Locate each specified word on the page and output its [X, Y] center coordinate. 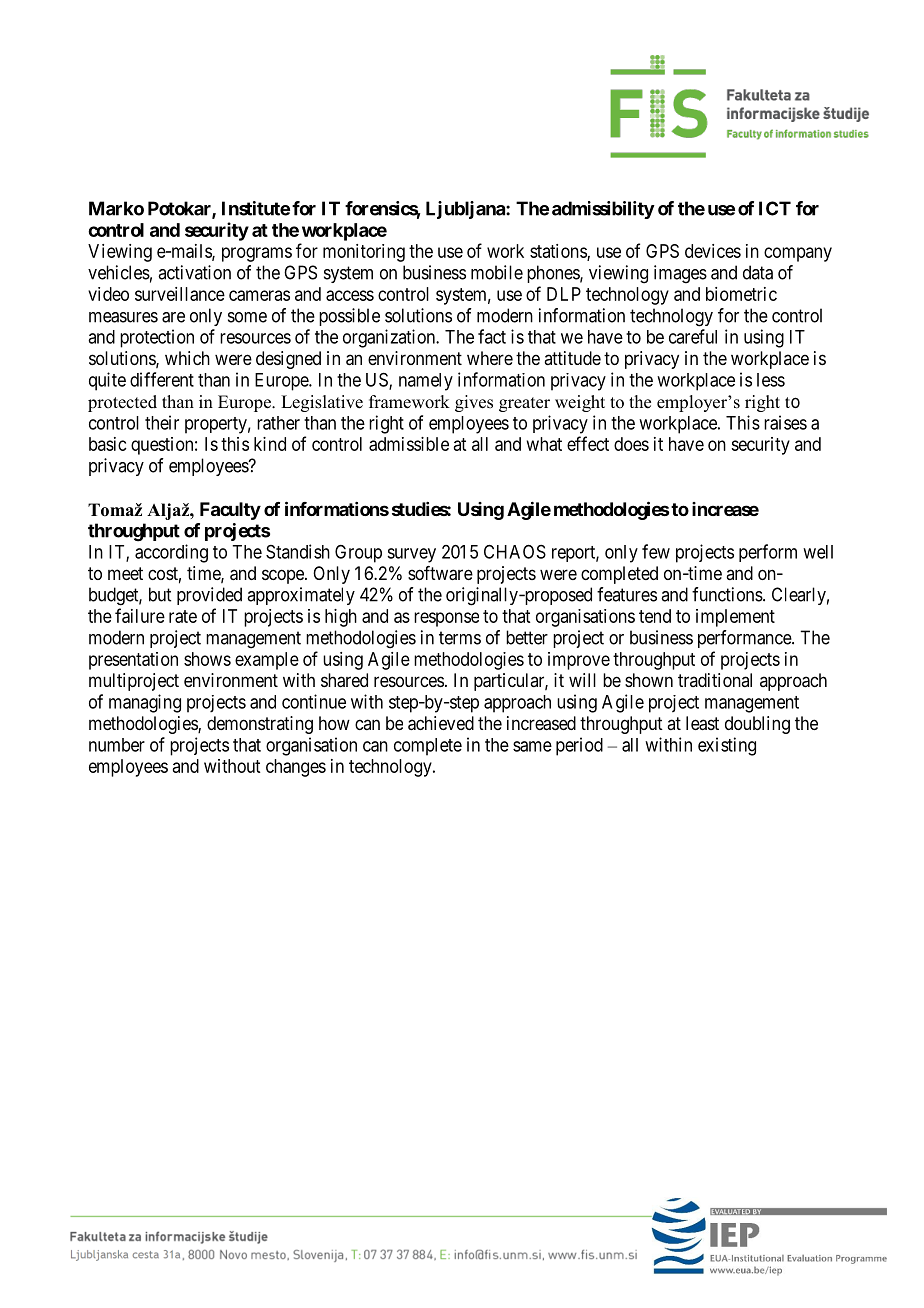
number [117, 745]
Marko [116, 208]
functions [727, 594]
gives [474, 403]
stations [559, 252]
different [162, 379]
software [440, 573]
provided [209, 596]
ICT [775, 208]
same [532, 746]
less [771, 380]
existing [727, 746]
